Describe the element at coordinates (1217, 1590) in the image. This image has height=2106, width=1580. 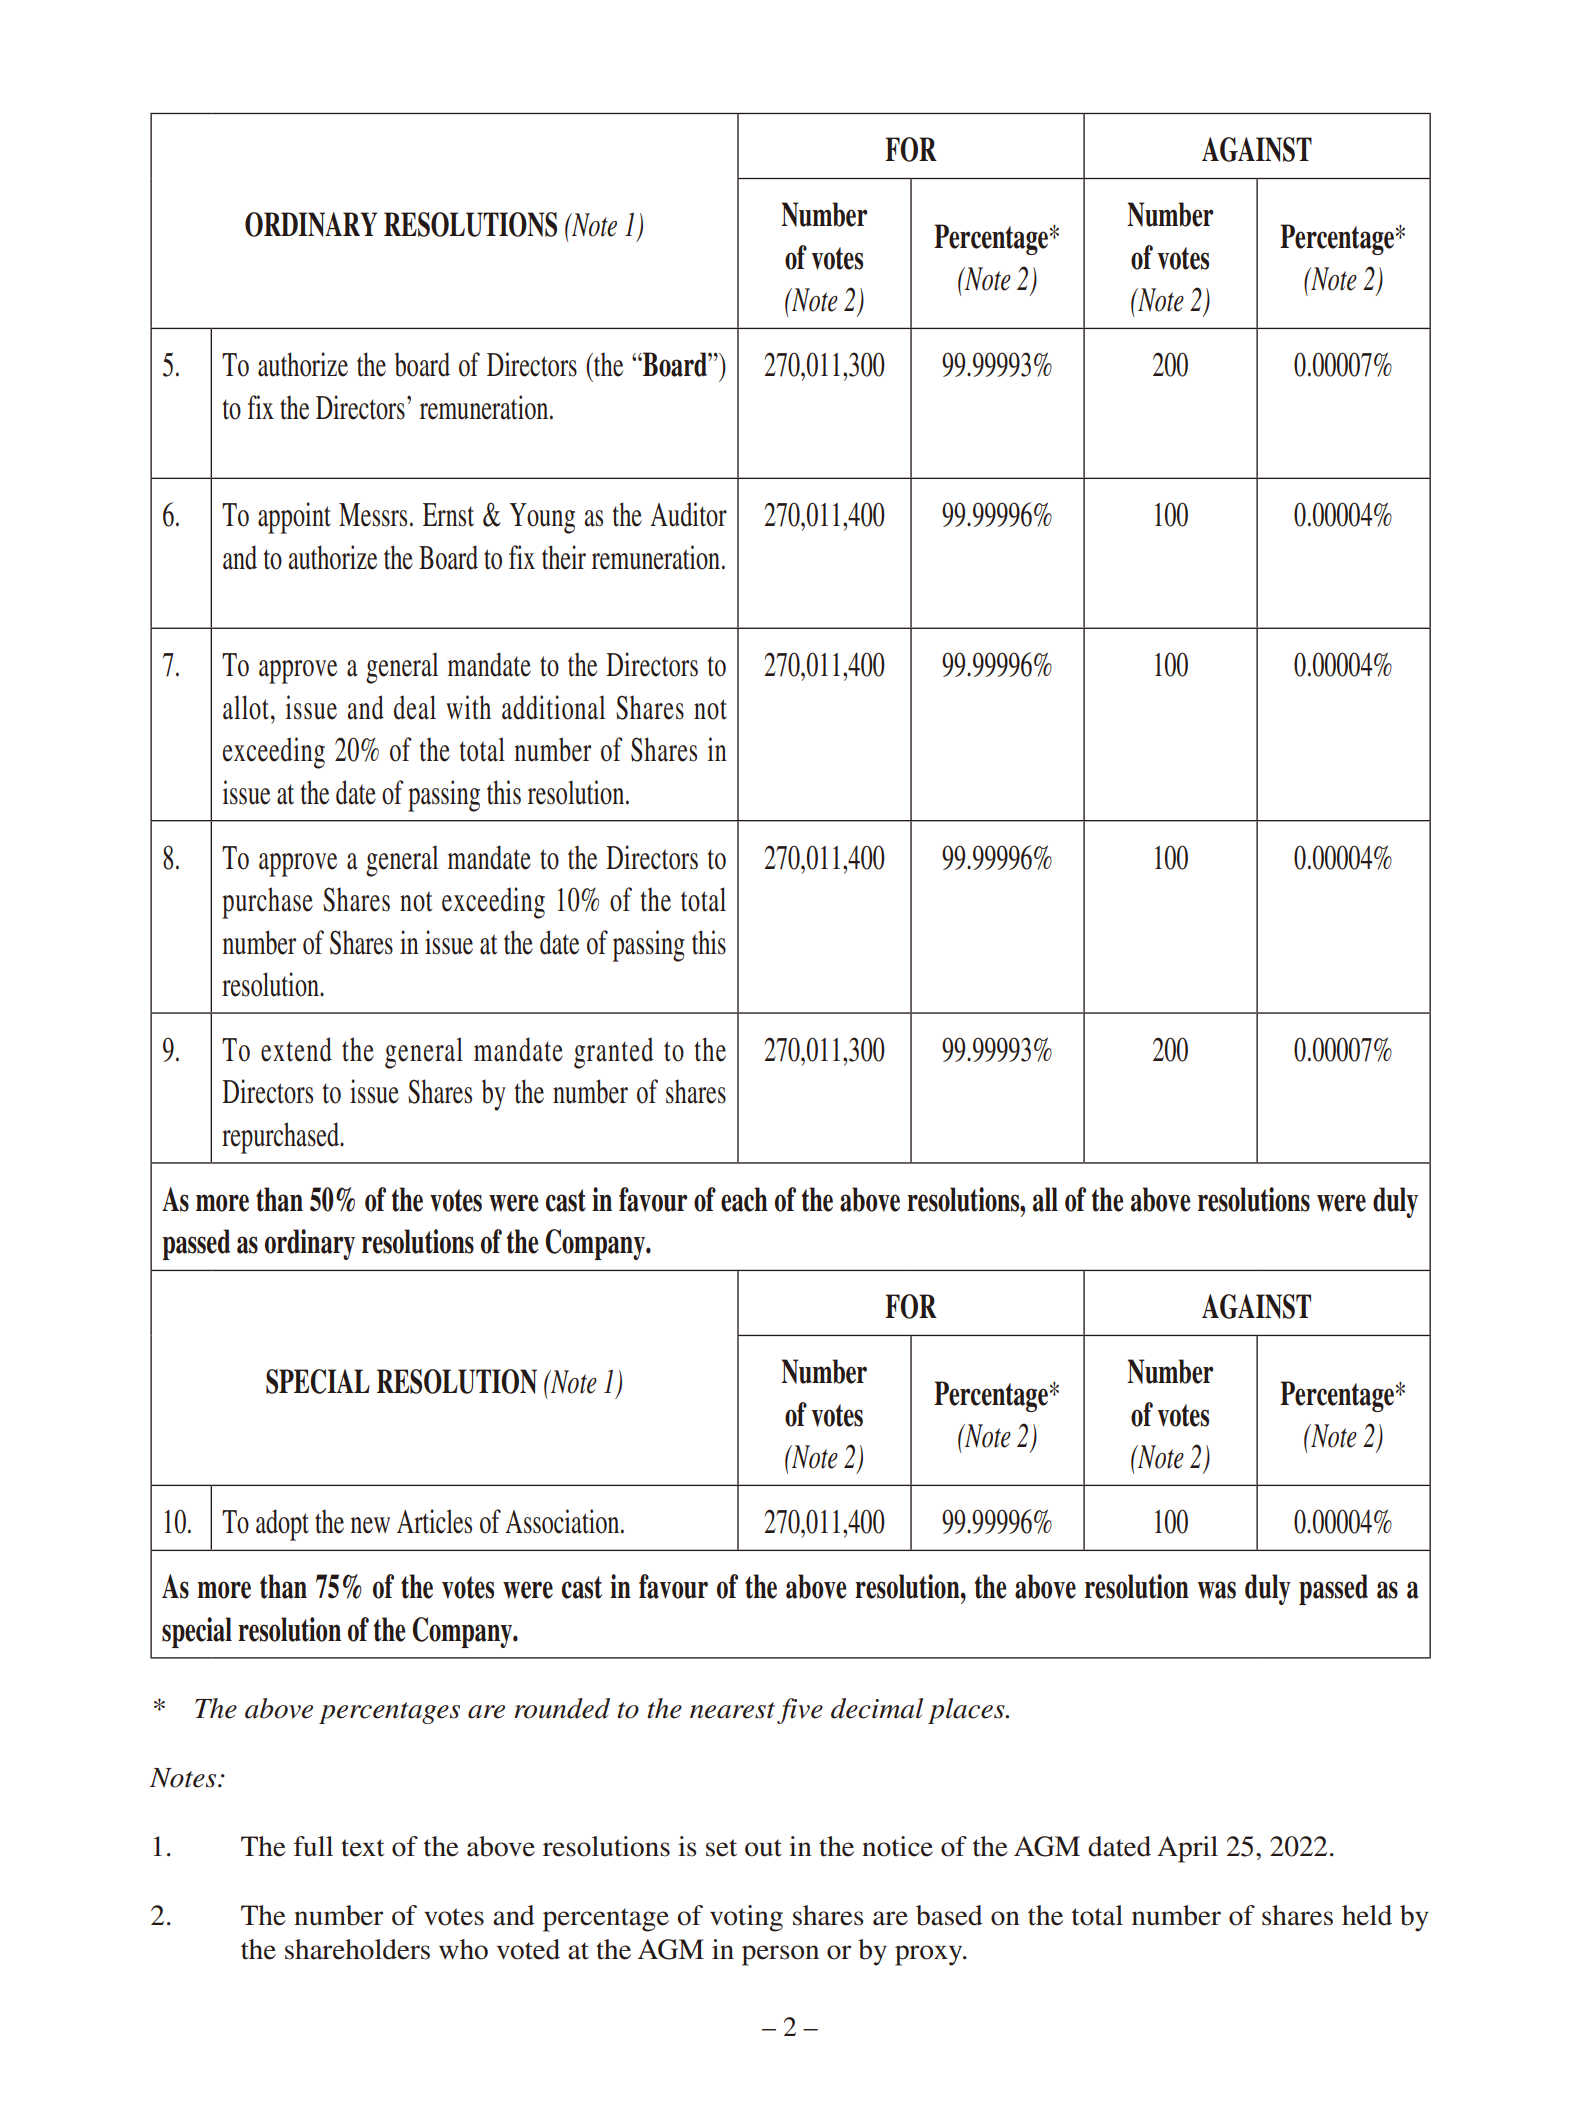
I see `was` at that location.
